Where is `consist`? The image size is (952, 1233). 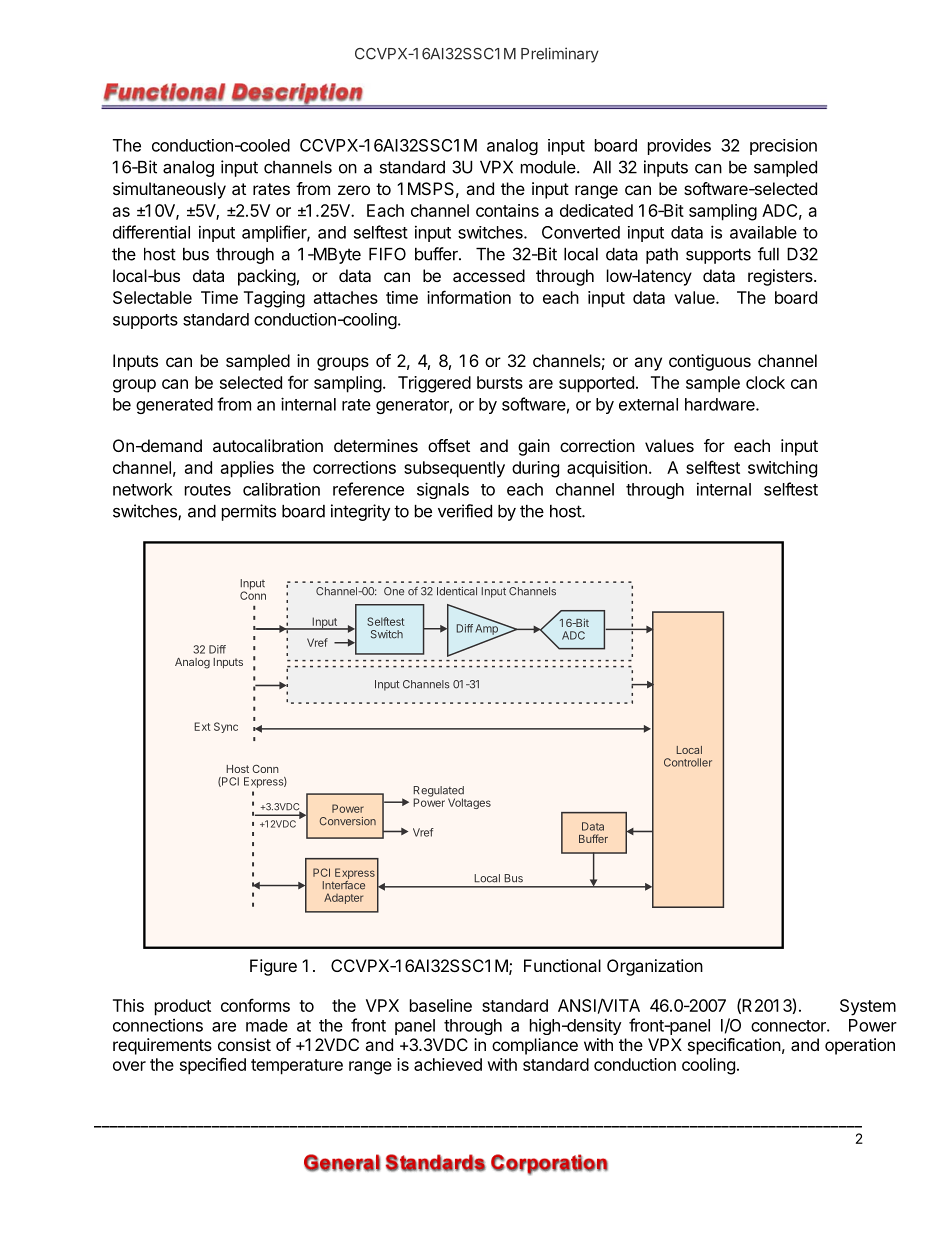
consist is located at coordinates (244, 1044).
